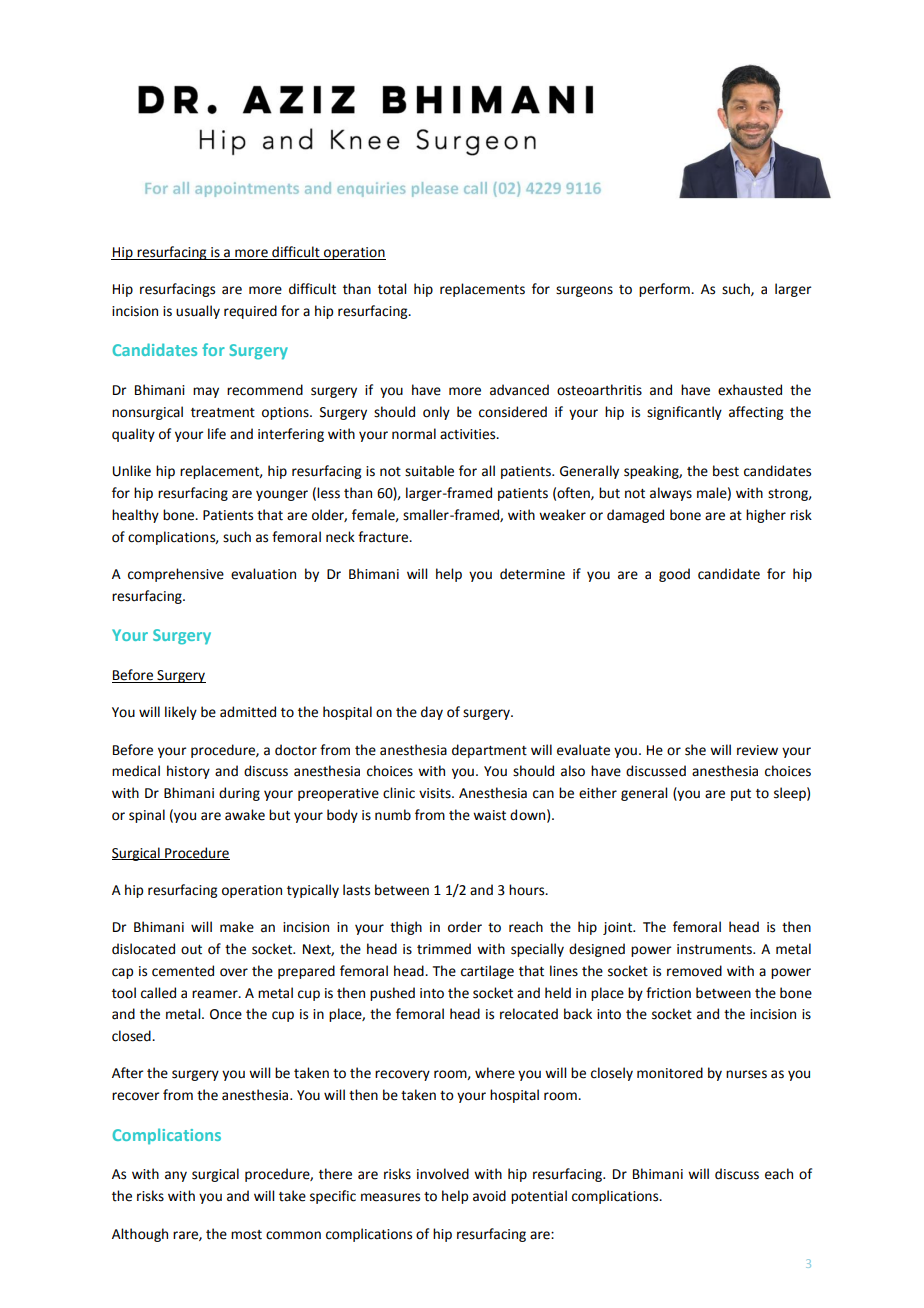 Image resolution: width=924 pixels, height=1308 pixels. Describe the element at coordinates (176, 1176) in the screenshot. I see `any` at that location.
